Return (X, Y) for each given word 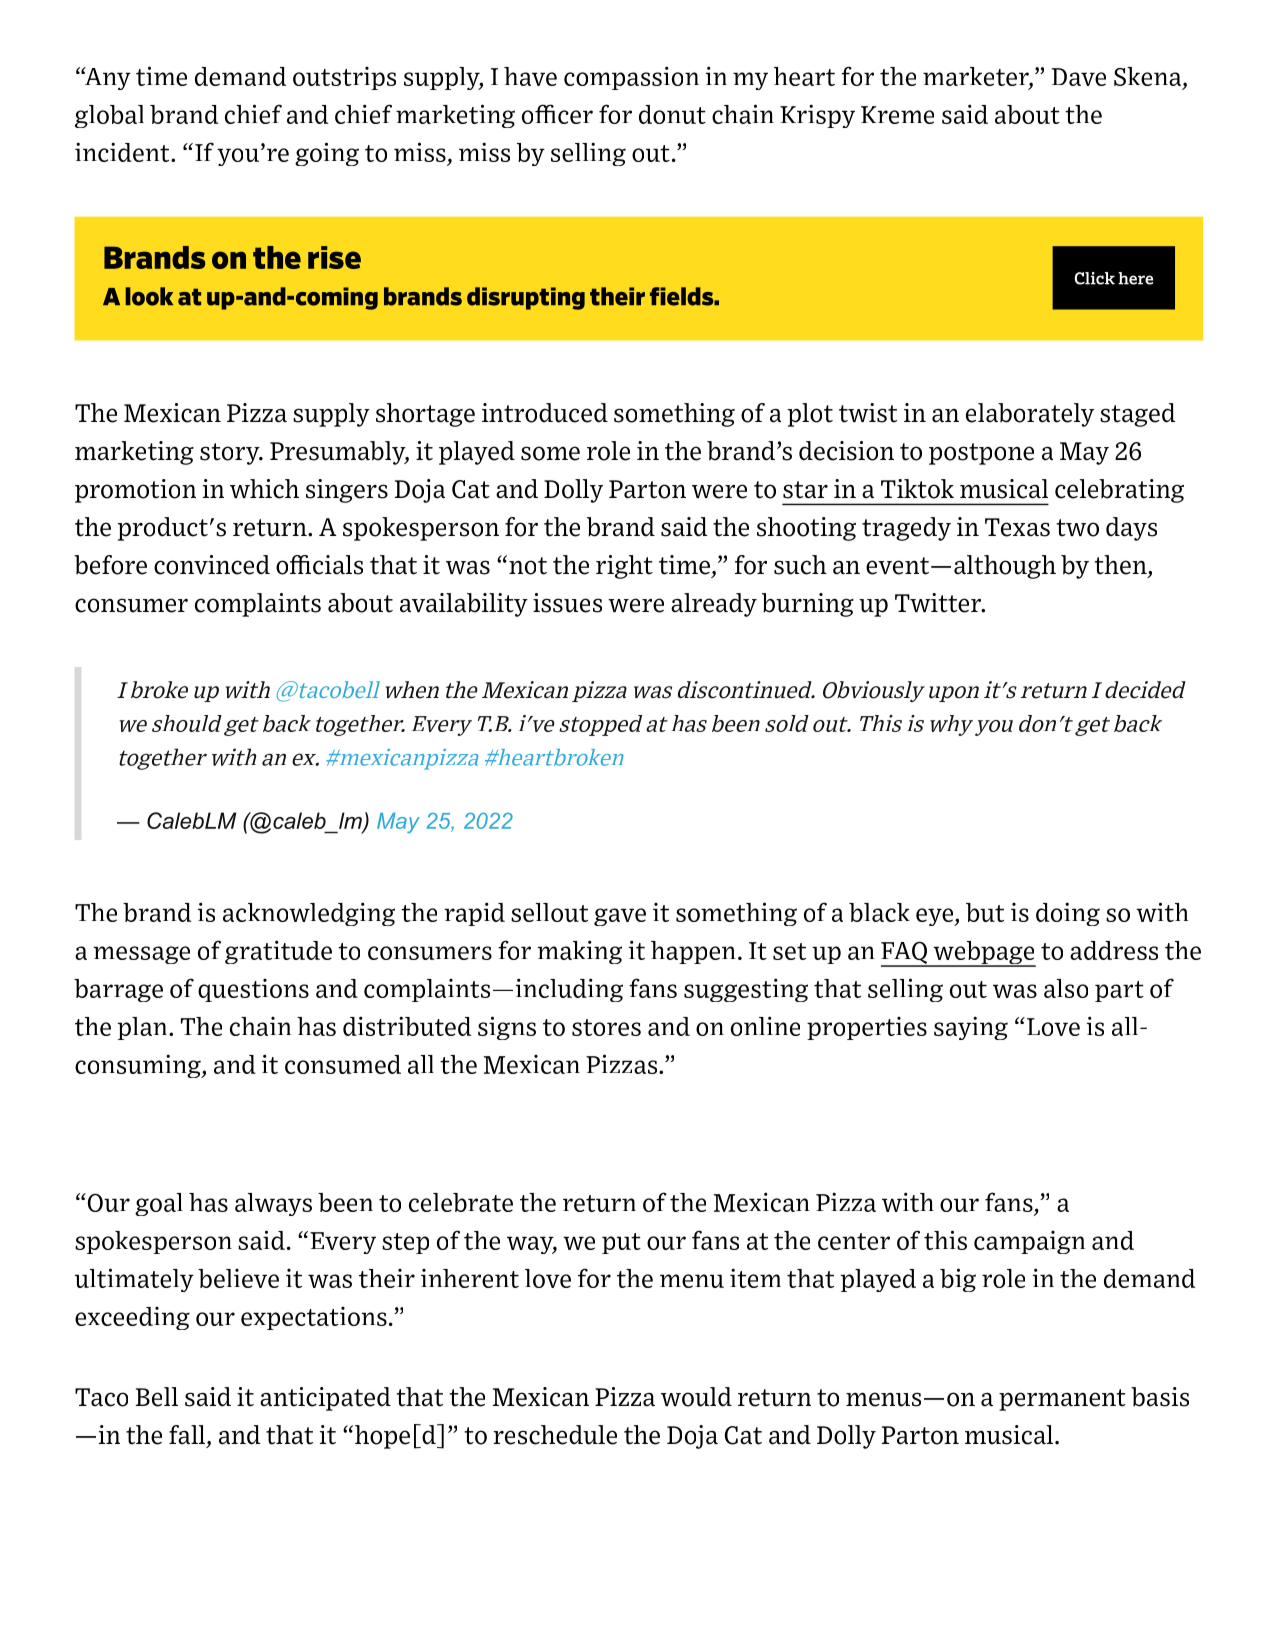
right (624, 567)
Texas (1017, 527)
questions (253, 990)
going (327, 154)
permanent (1062, 1400)
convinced (212, 565)
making (579, 952)
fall (188, 1436)
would (696, 1397)
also (1066, 988)
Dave (1079, 77)
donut (672, 114)
